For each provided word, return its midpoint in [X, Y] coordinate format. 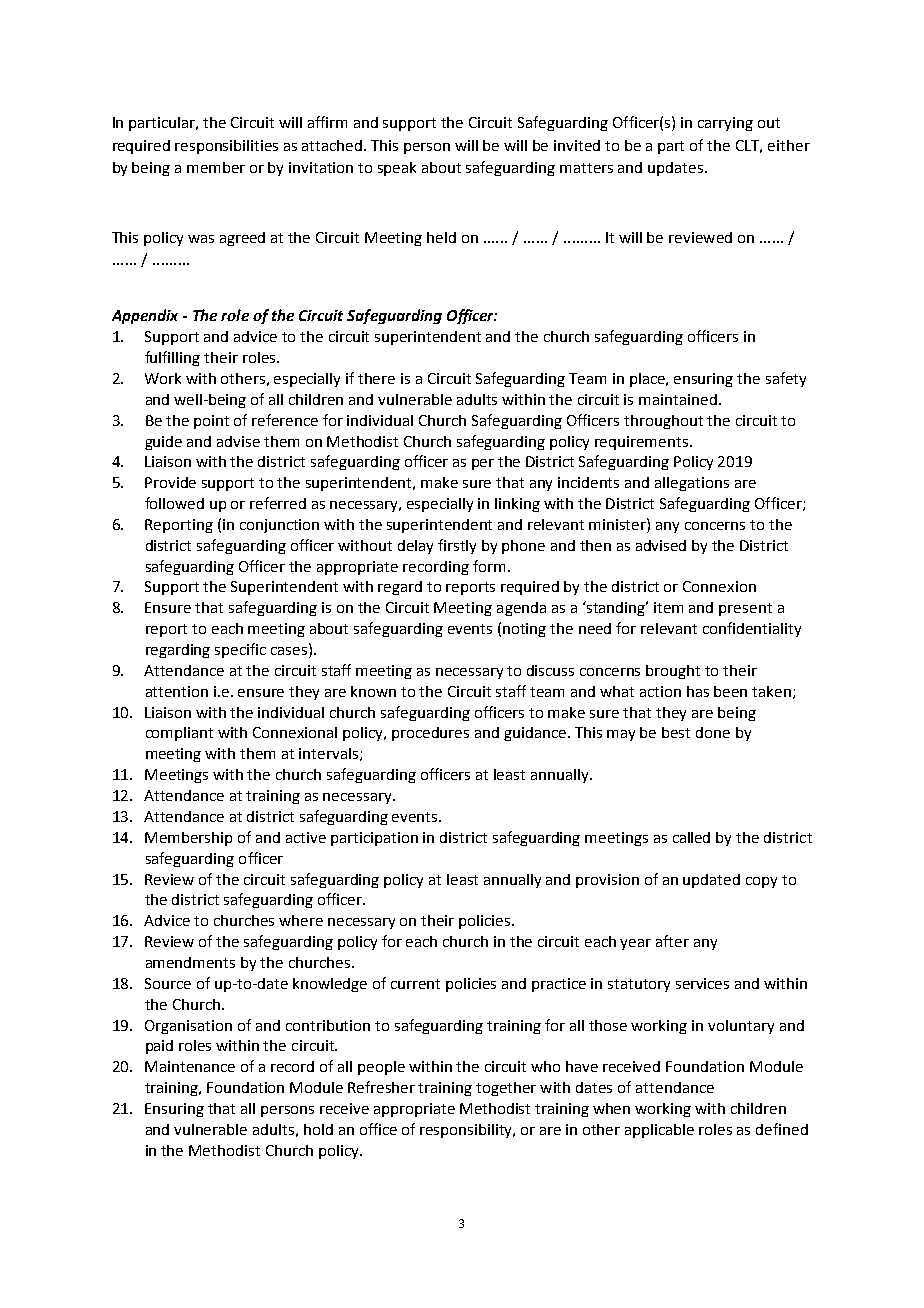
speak [397, 169]
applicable [659, 1131]
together [506, 1089]
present [745, 609]
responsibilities [226, 147]
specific [240, 650]
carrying [725, 124]
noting [524, 630]
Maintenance [190, 1066]
